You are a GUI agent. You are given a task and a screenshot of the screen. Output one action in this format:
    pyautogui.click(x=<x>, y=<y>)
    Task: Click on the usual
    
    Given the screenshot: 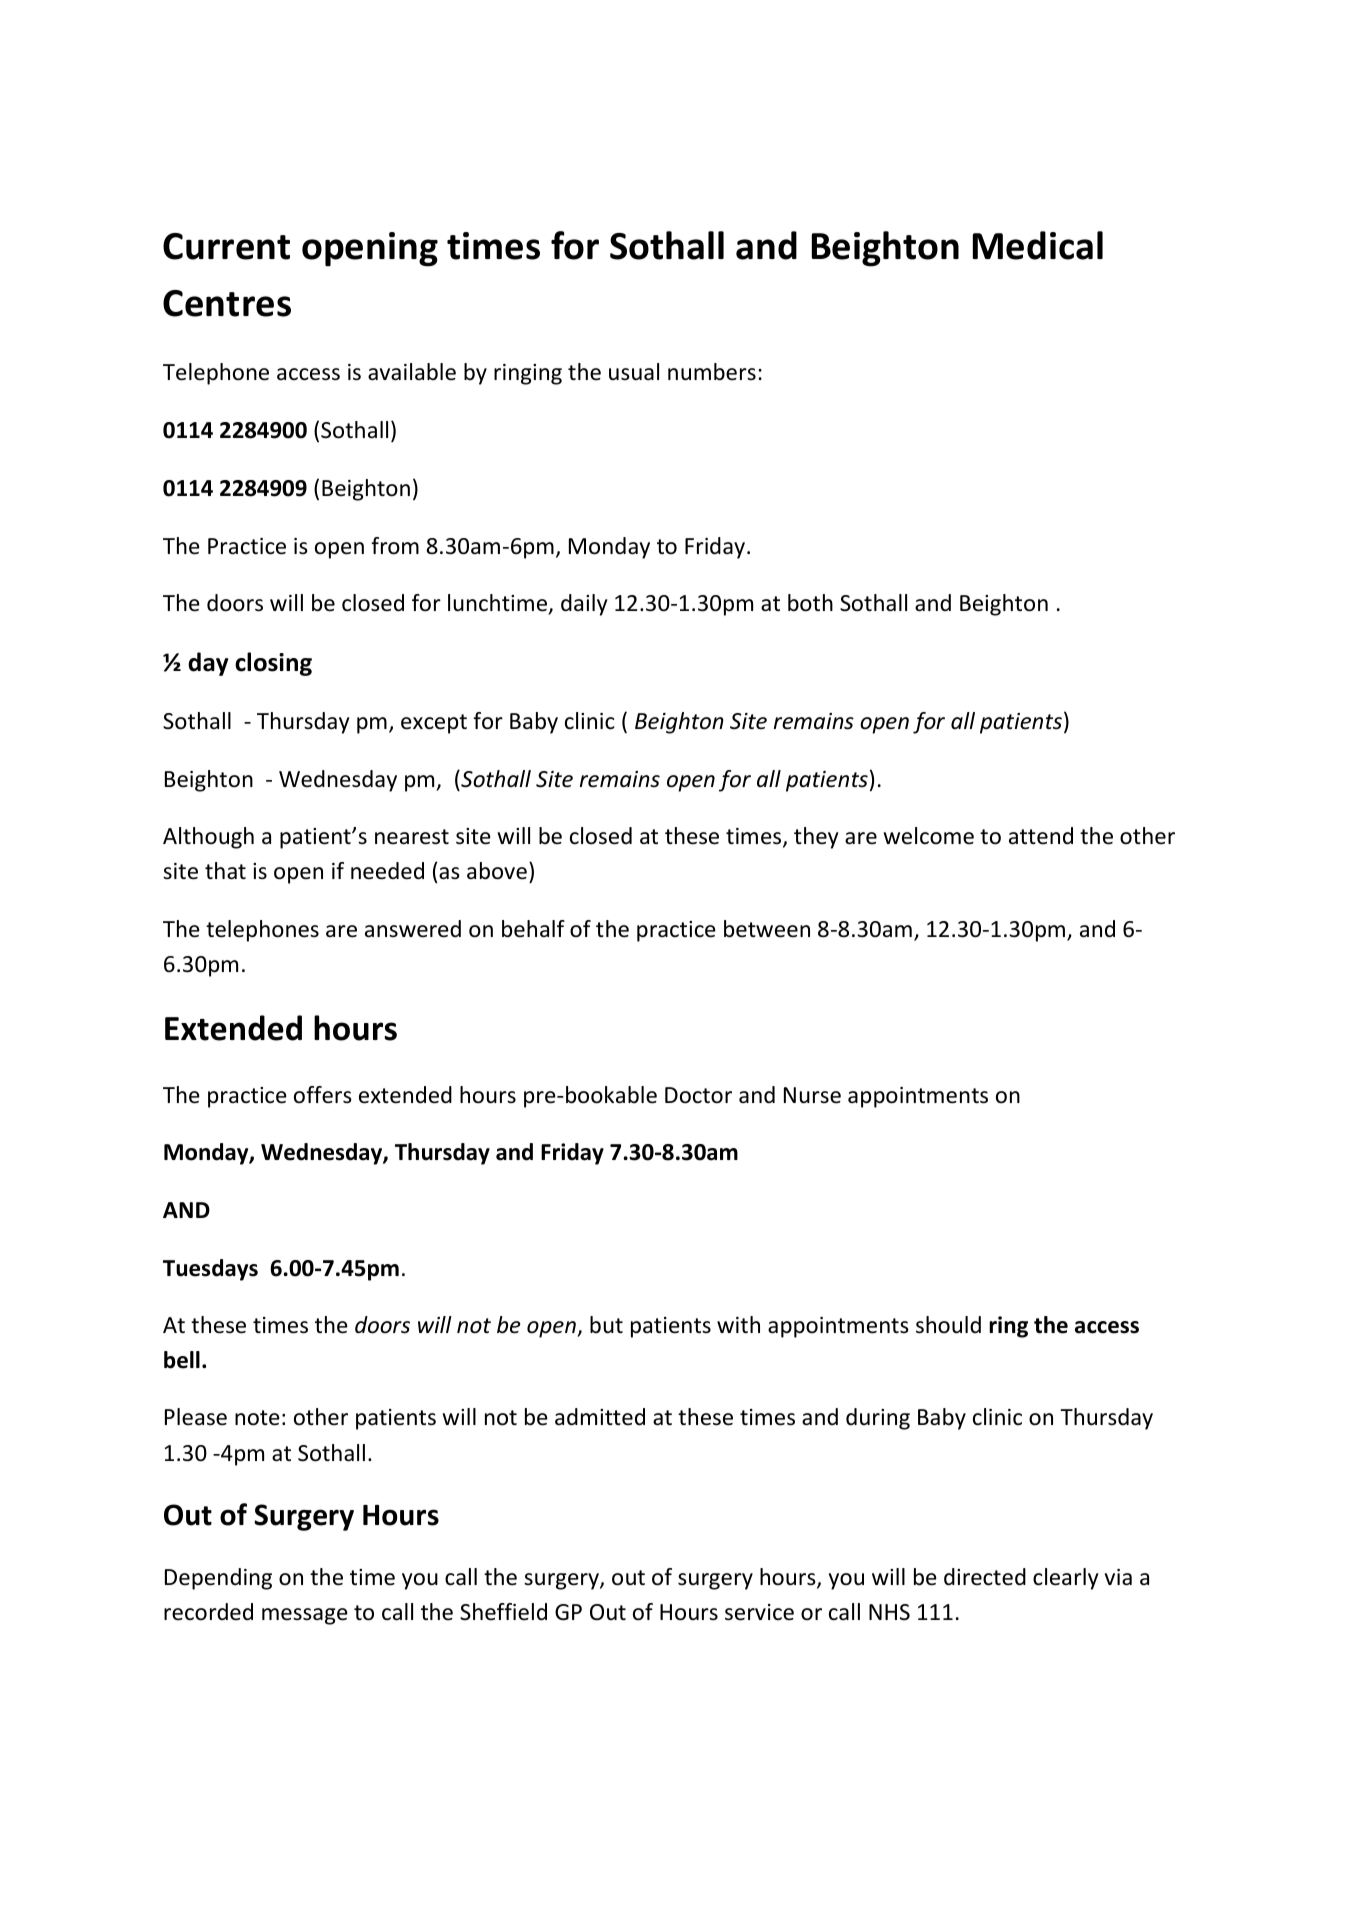 What is the action you would take?
    pyautogui.click(x=634, y=372)
